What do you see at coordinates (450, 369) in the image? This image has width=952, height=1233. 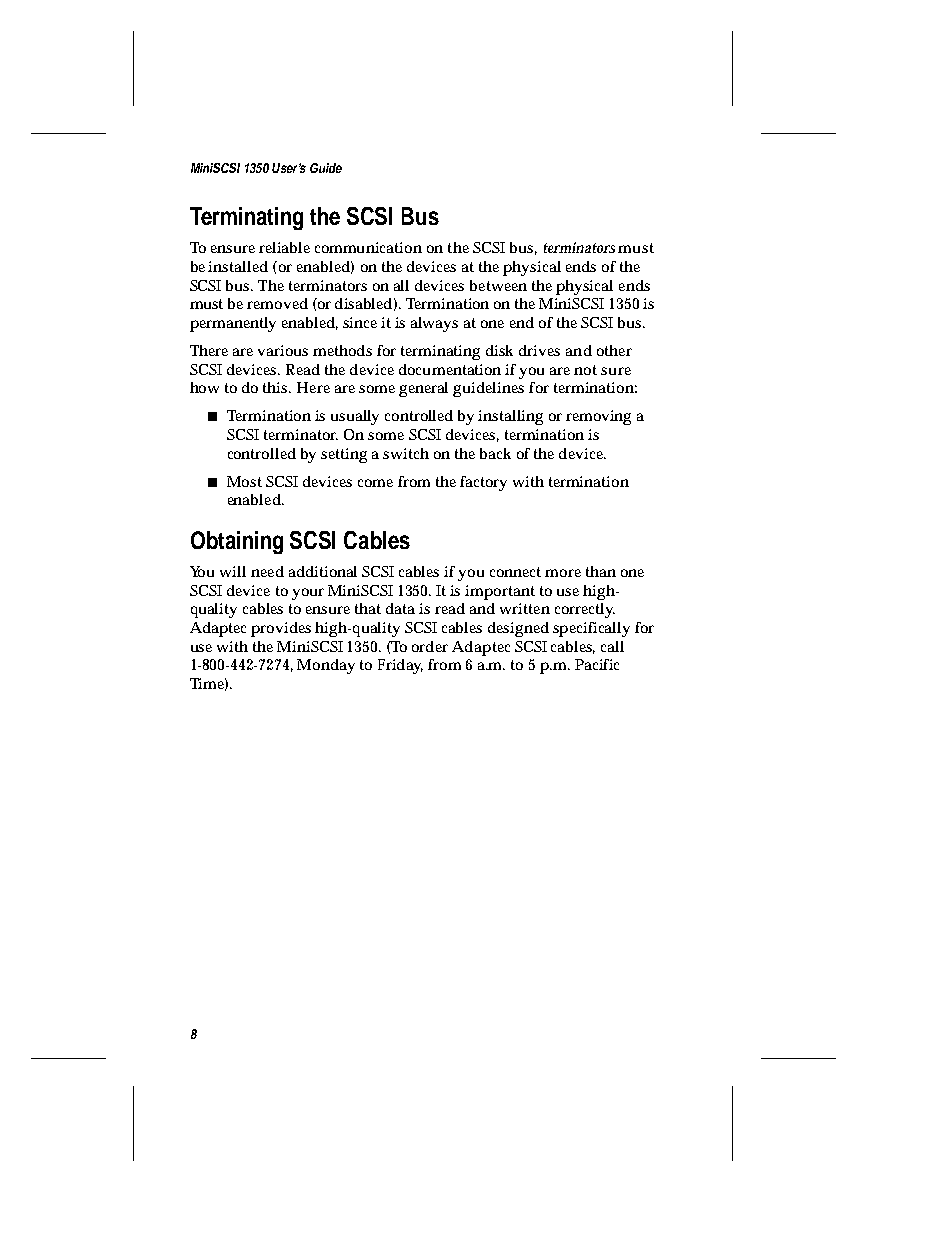 I see `documentation` at bounding box center [450, 369].
